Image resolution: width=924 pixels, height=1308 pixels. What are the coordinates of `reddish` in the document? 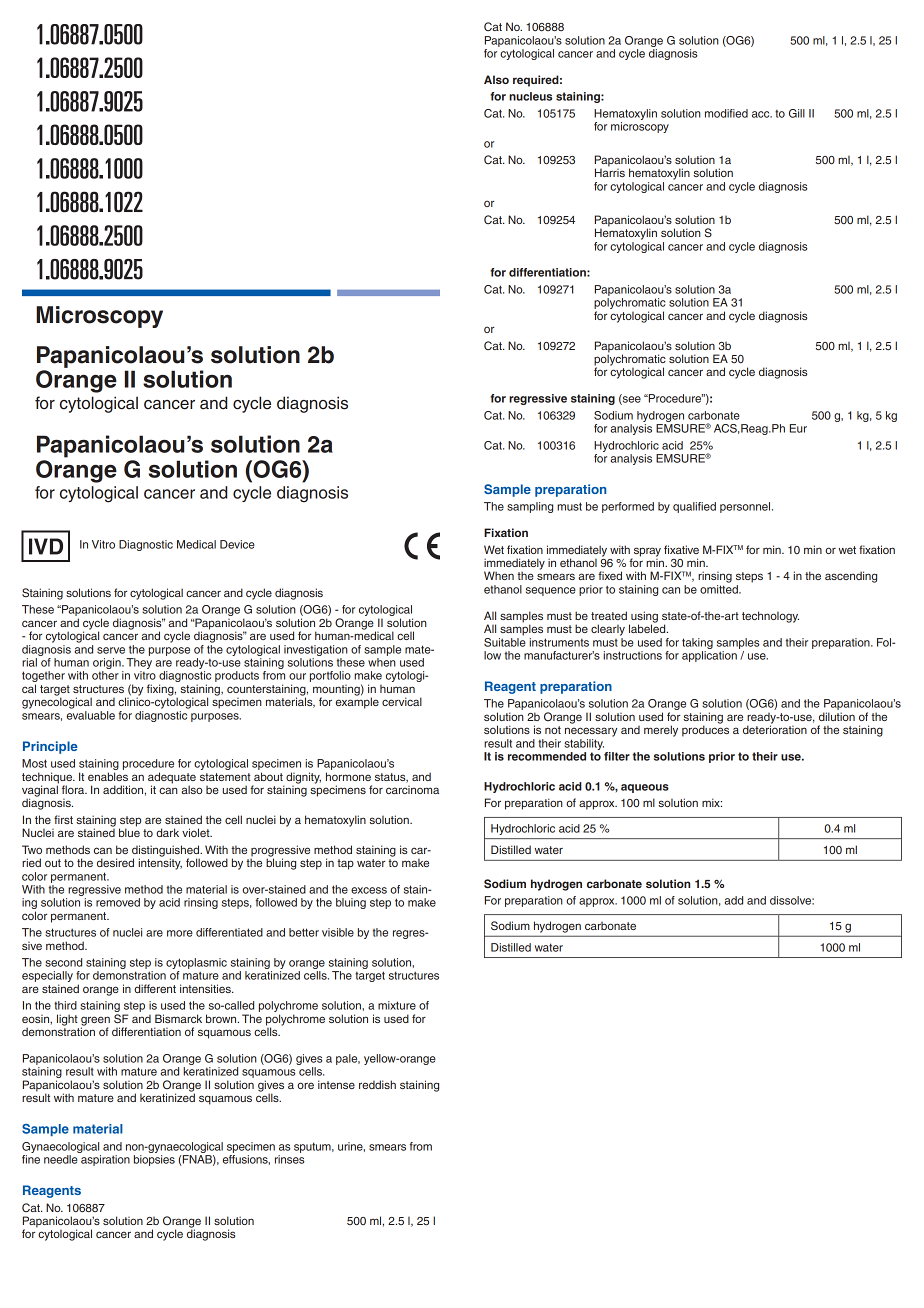 It's located at (377, 1084).
